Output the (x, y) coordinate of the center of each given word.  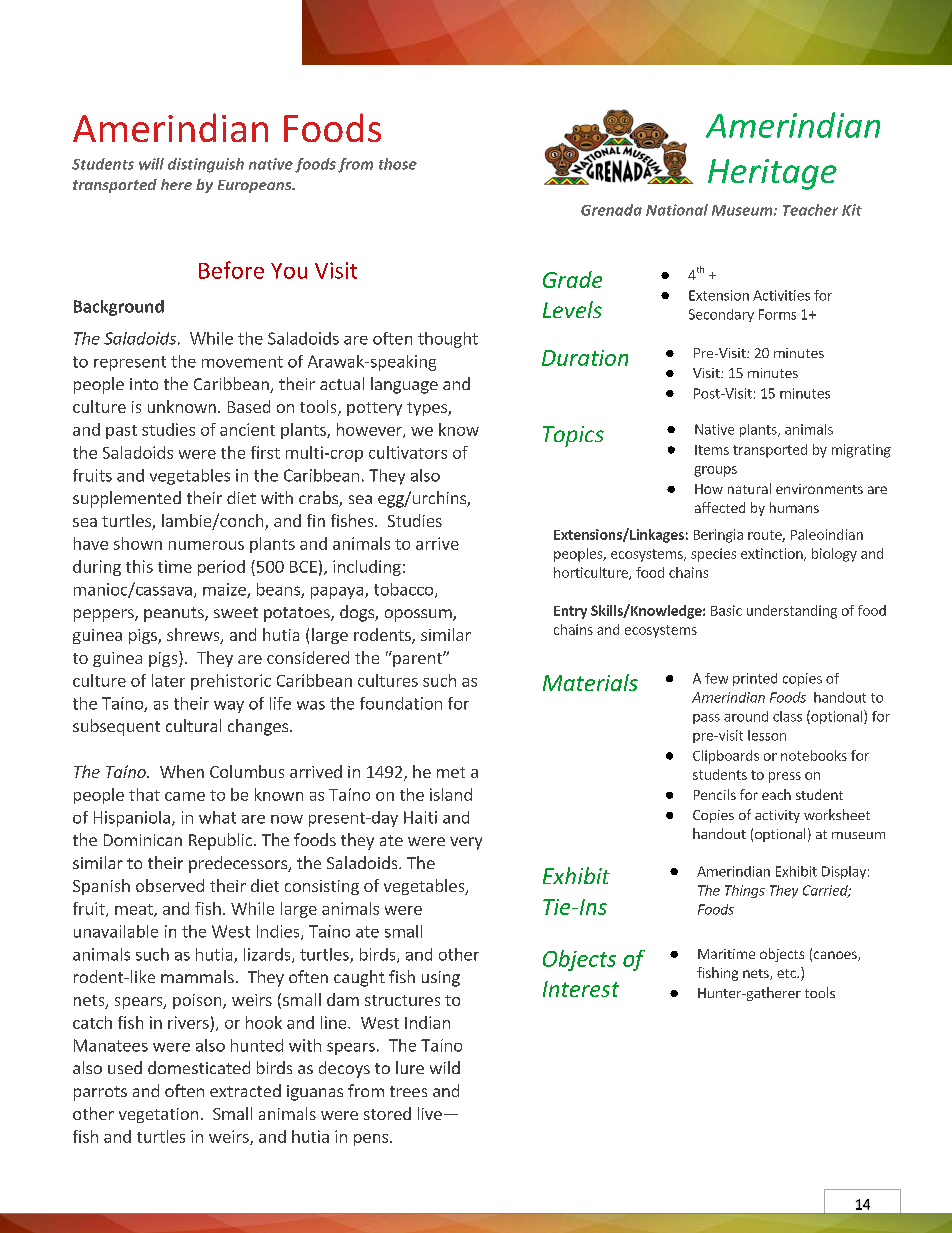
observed (170, 885)
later (168, 680)
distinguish (206, 165)
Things (745, 891)
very (466, 843)
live (430, 1113)
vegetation (158, 1115)
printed (755, 679)
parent (417, 659)
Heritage (772, 174)
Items (712, 450)
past (121, 432)
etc (787, 973)
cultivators (408, 452)
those (398, 164)
